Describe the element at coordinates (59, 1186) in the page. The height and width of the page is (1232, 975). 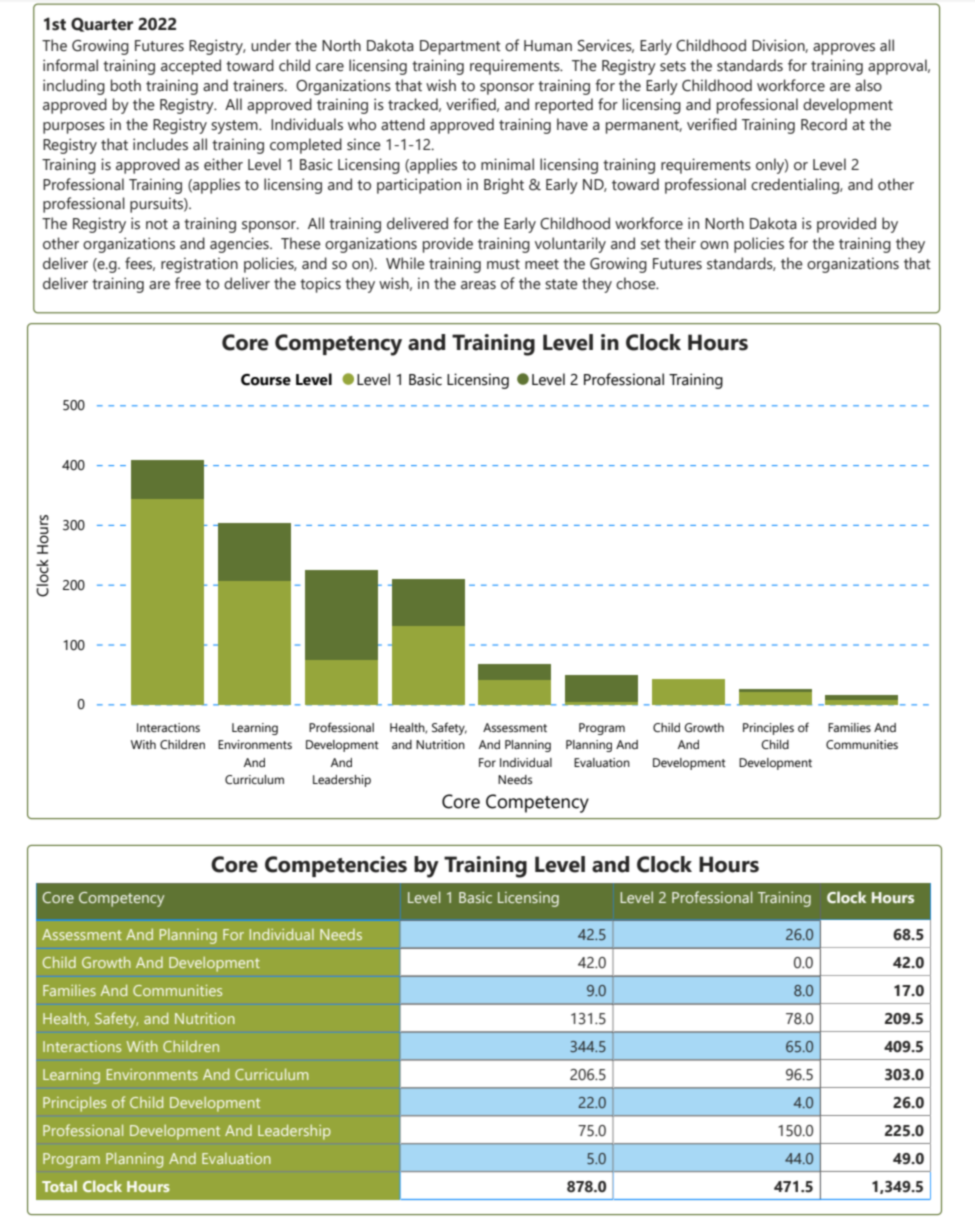
I see `Total` at that location.
